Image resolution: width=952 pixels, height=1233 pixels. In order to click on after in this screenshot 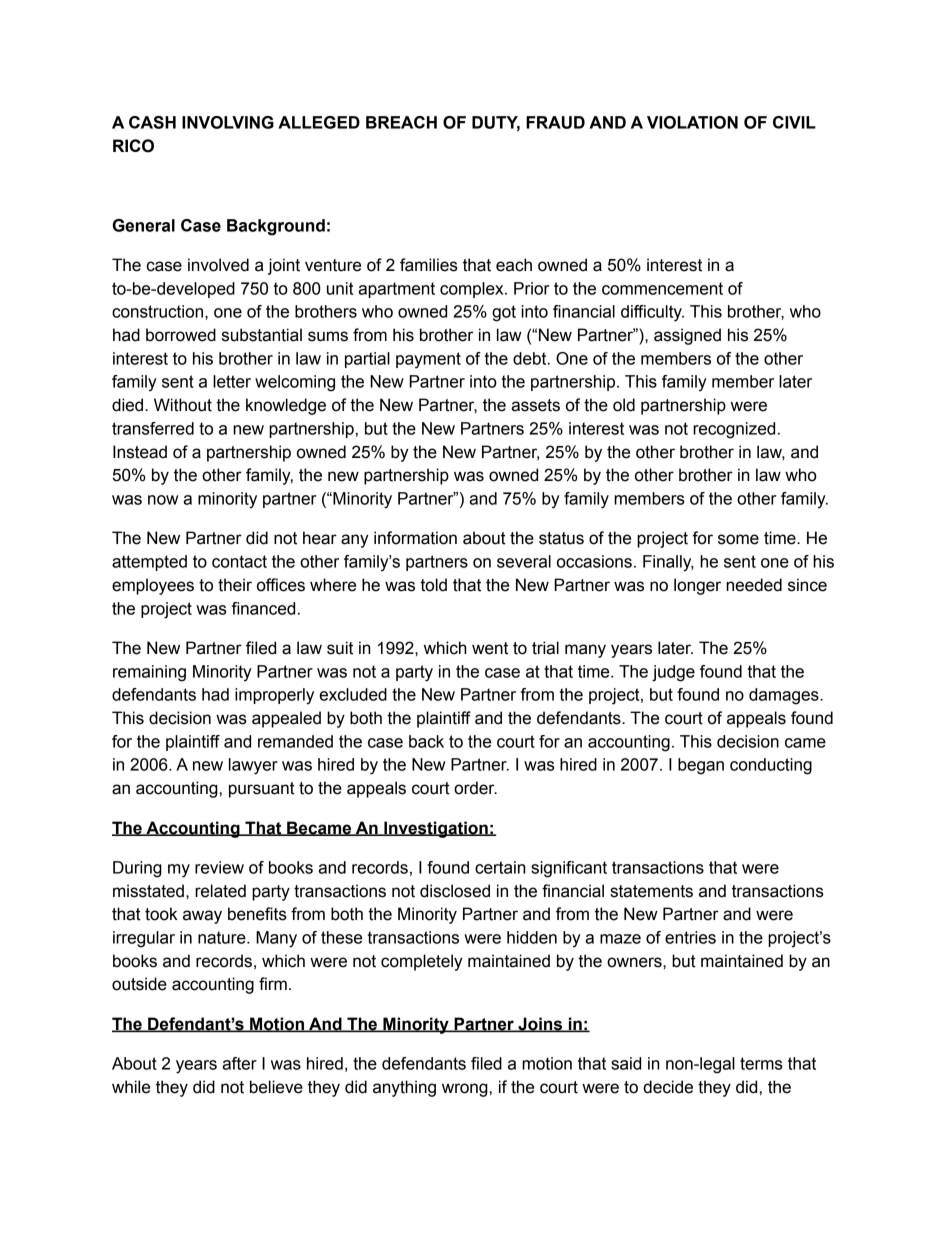, I will do `click(239, 1063)`.
